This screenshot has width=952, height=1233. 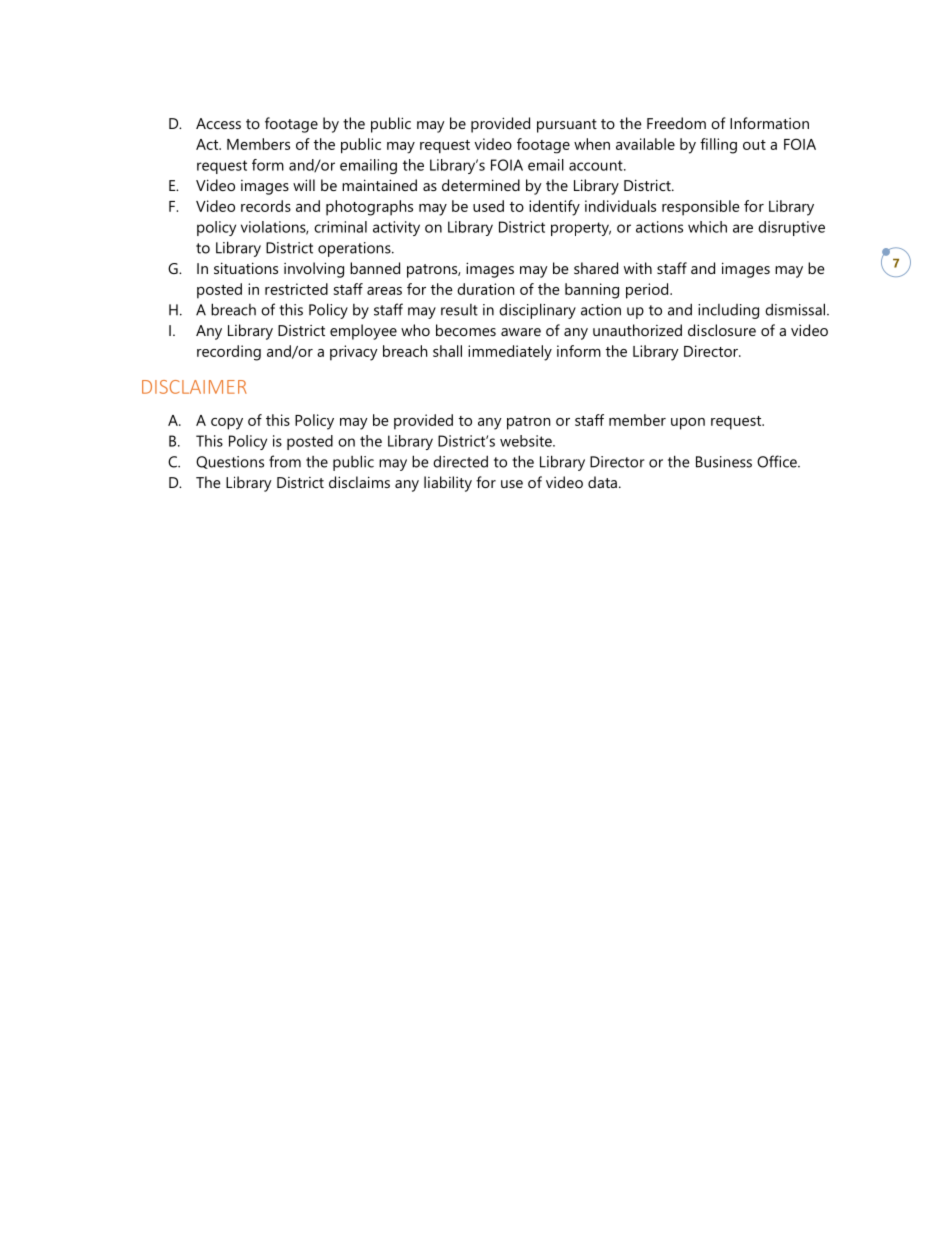 I want to click on result, so click(x=459, y=310).
